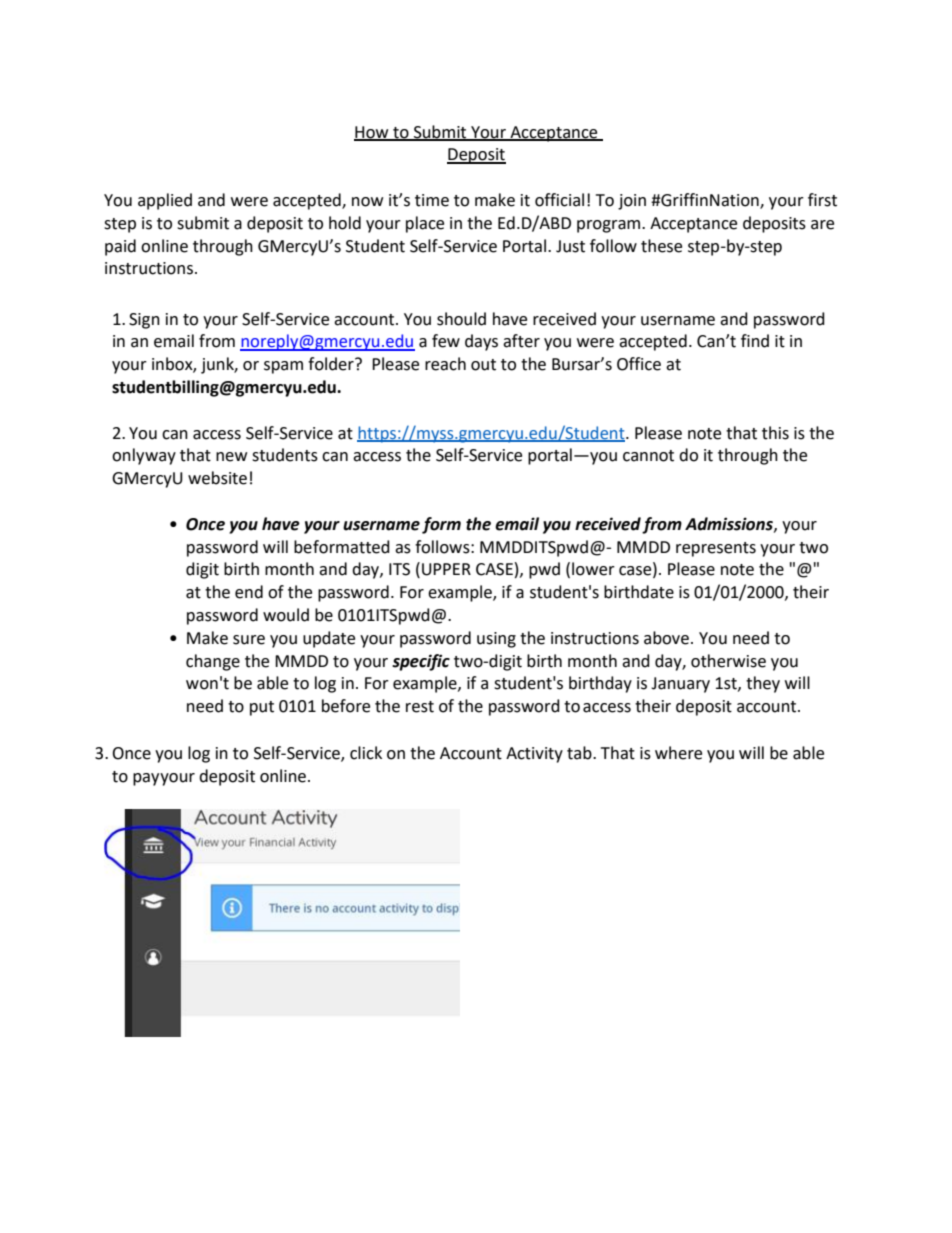 The height and width of the image is (1233, 952). Describe the element at coordinates (249, 592) in the image. I see `end` at that location.
